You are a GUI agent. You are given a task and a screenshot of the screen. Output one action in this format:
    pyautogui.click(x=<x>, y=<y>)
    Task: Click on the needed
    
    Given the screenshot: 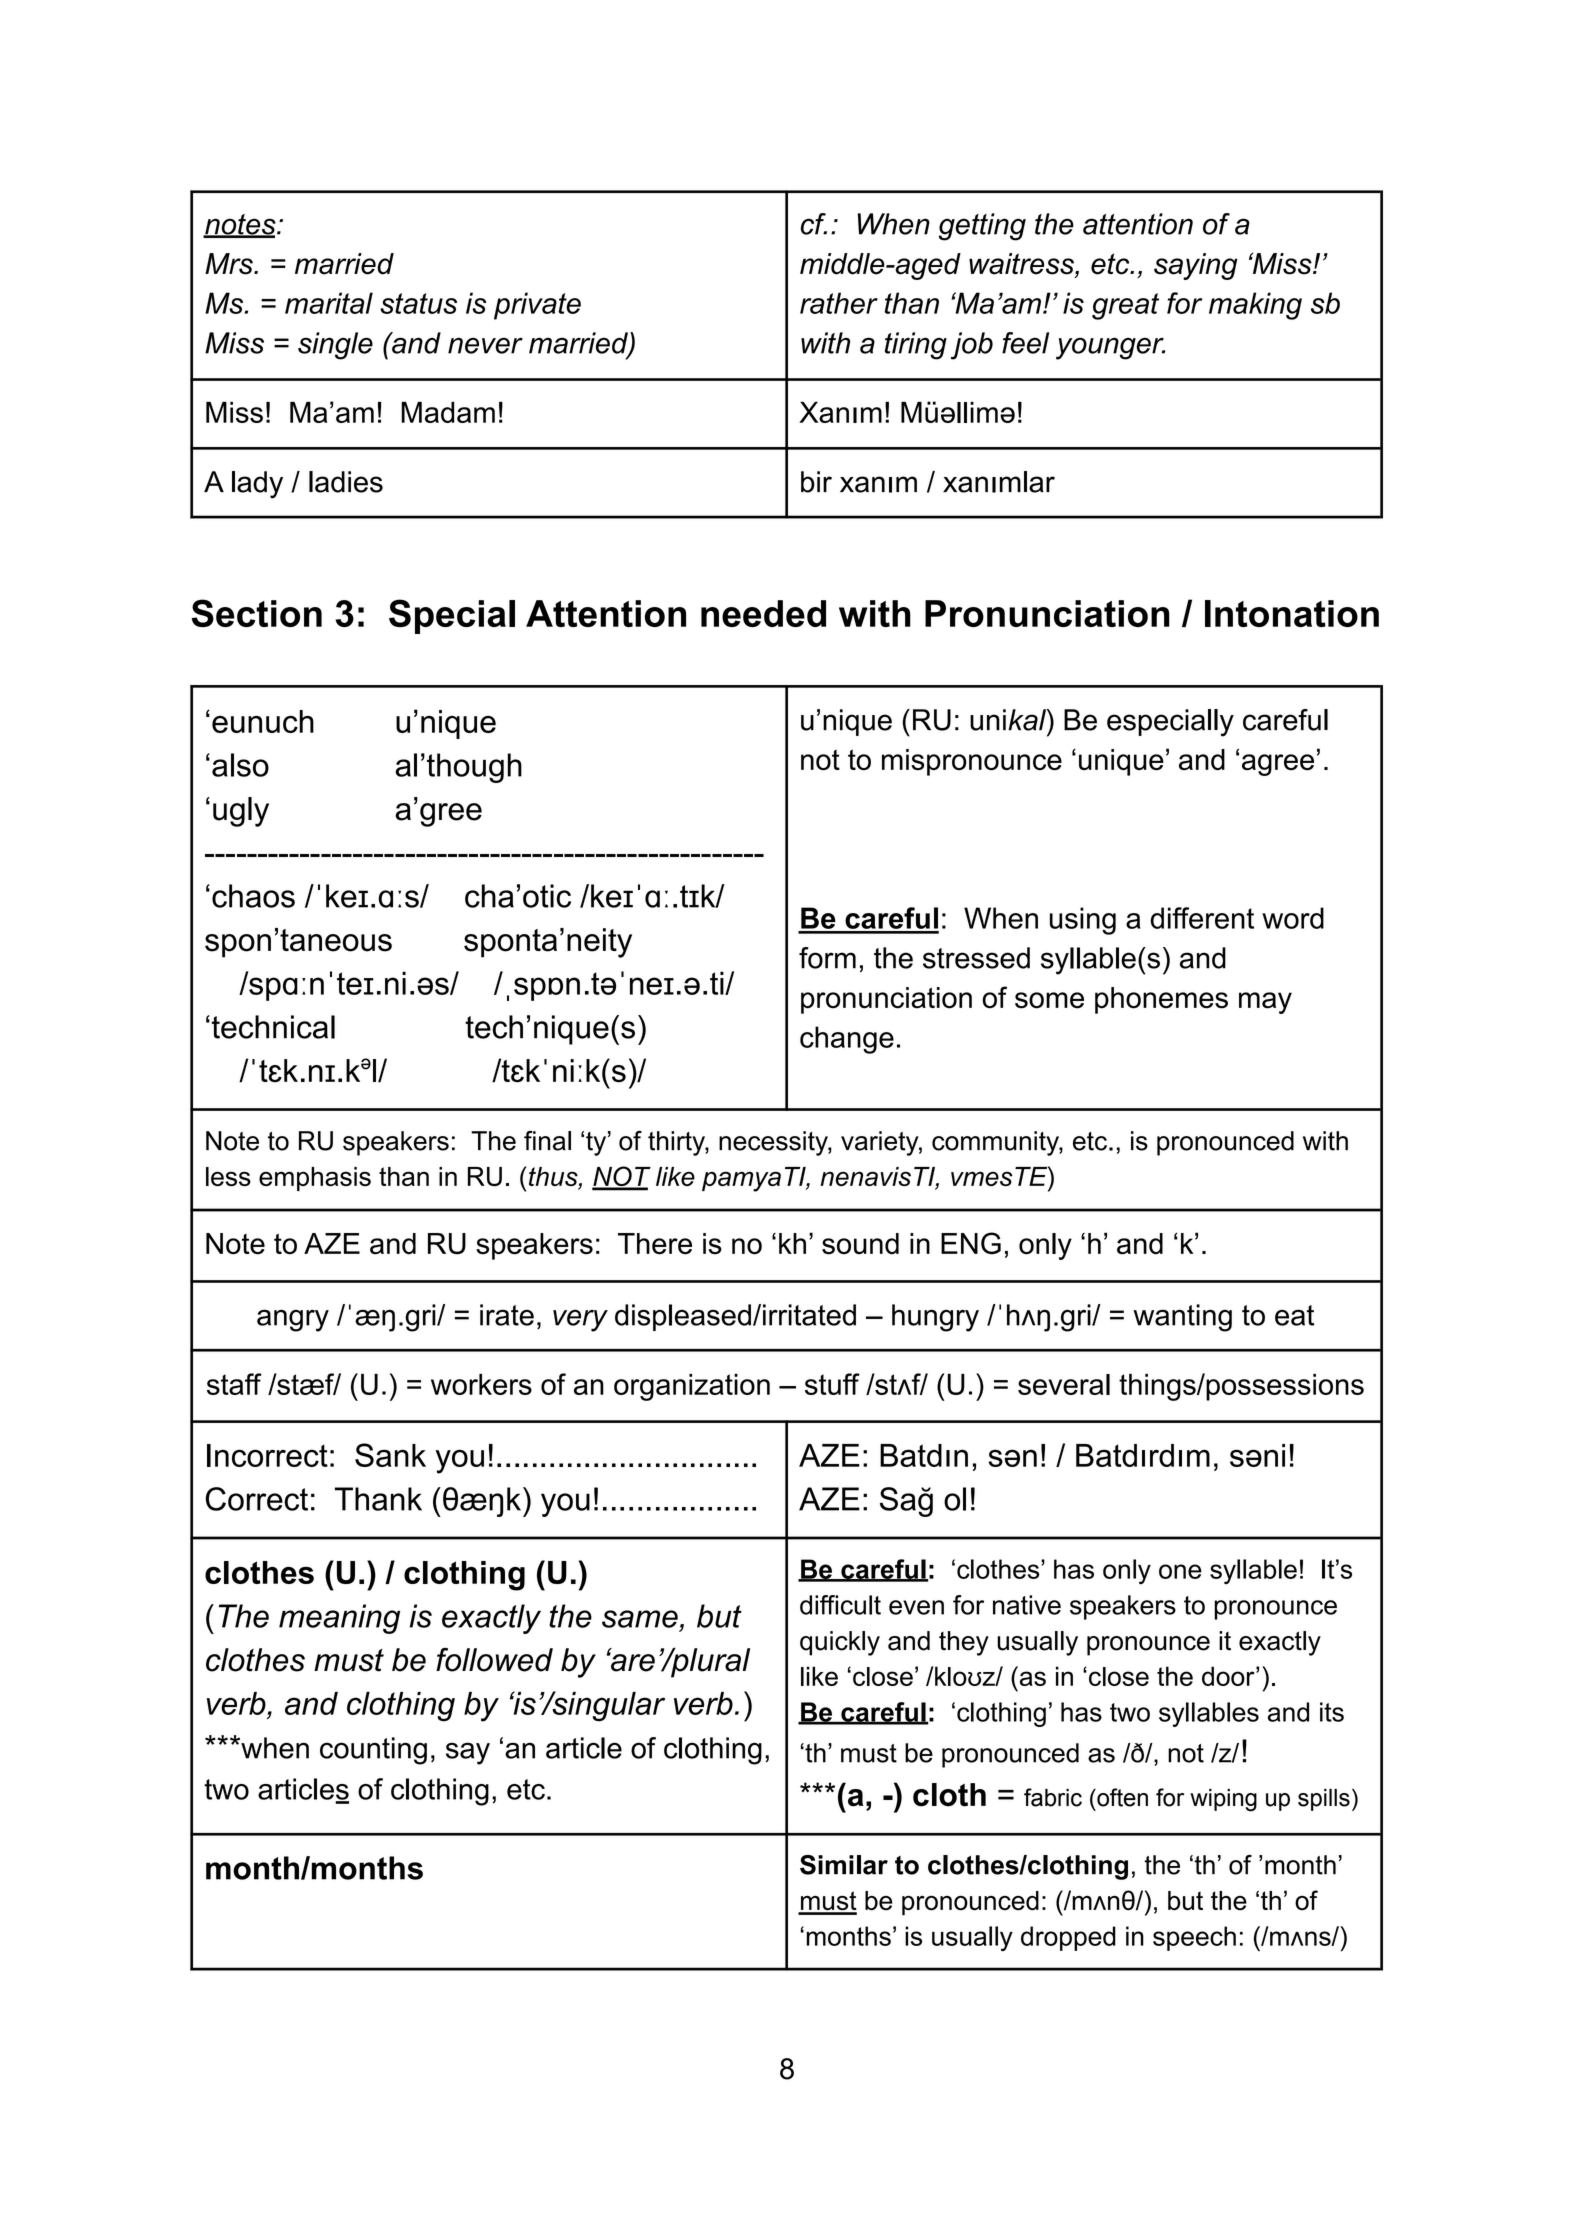 What is the action you would take?
    pyautogui.click(x=763, y=613)
